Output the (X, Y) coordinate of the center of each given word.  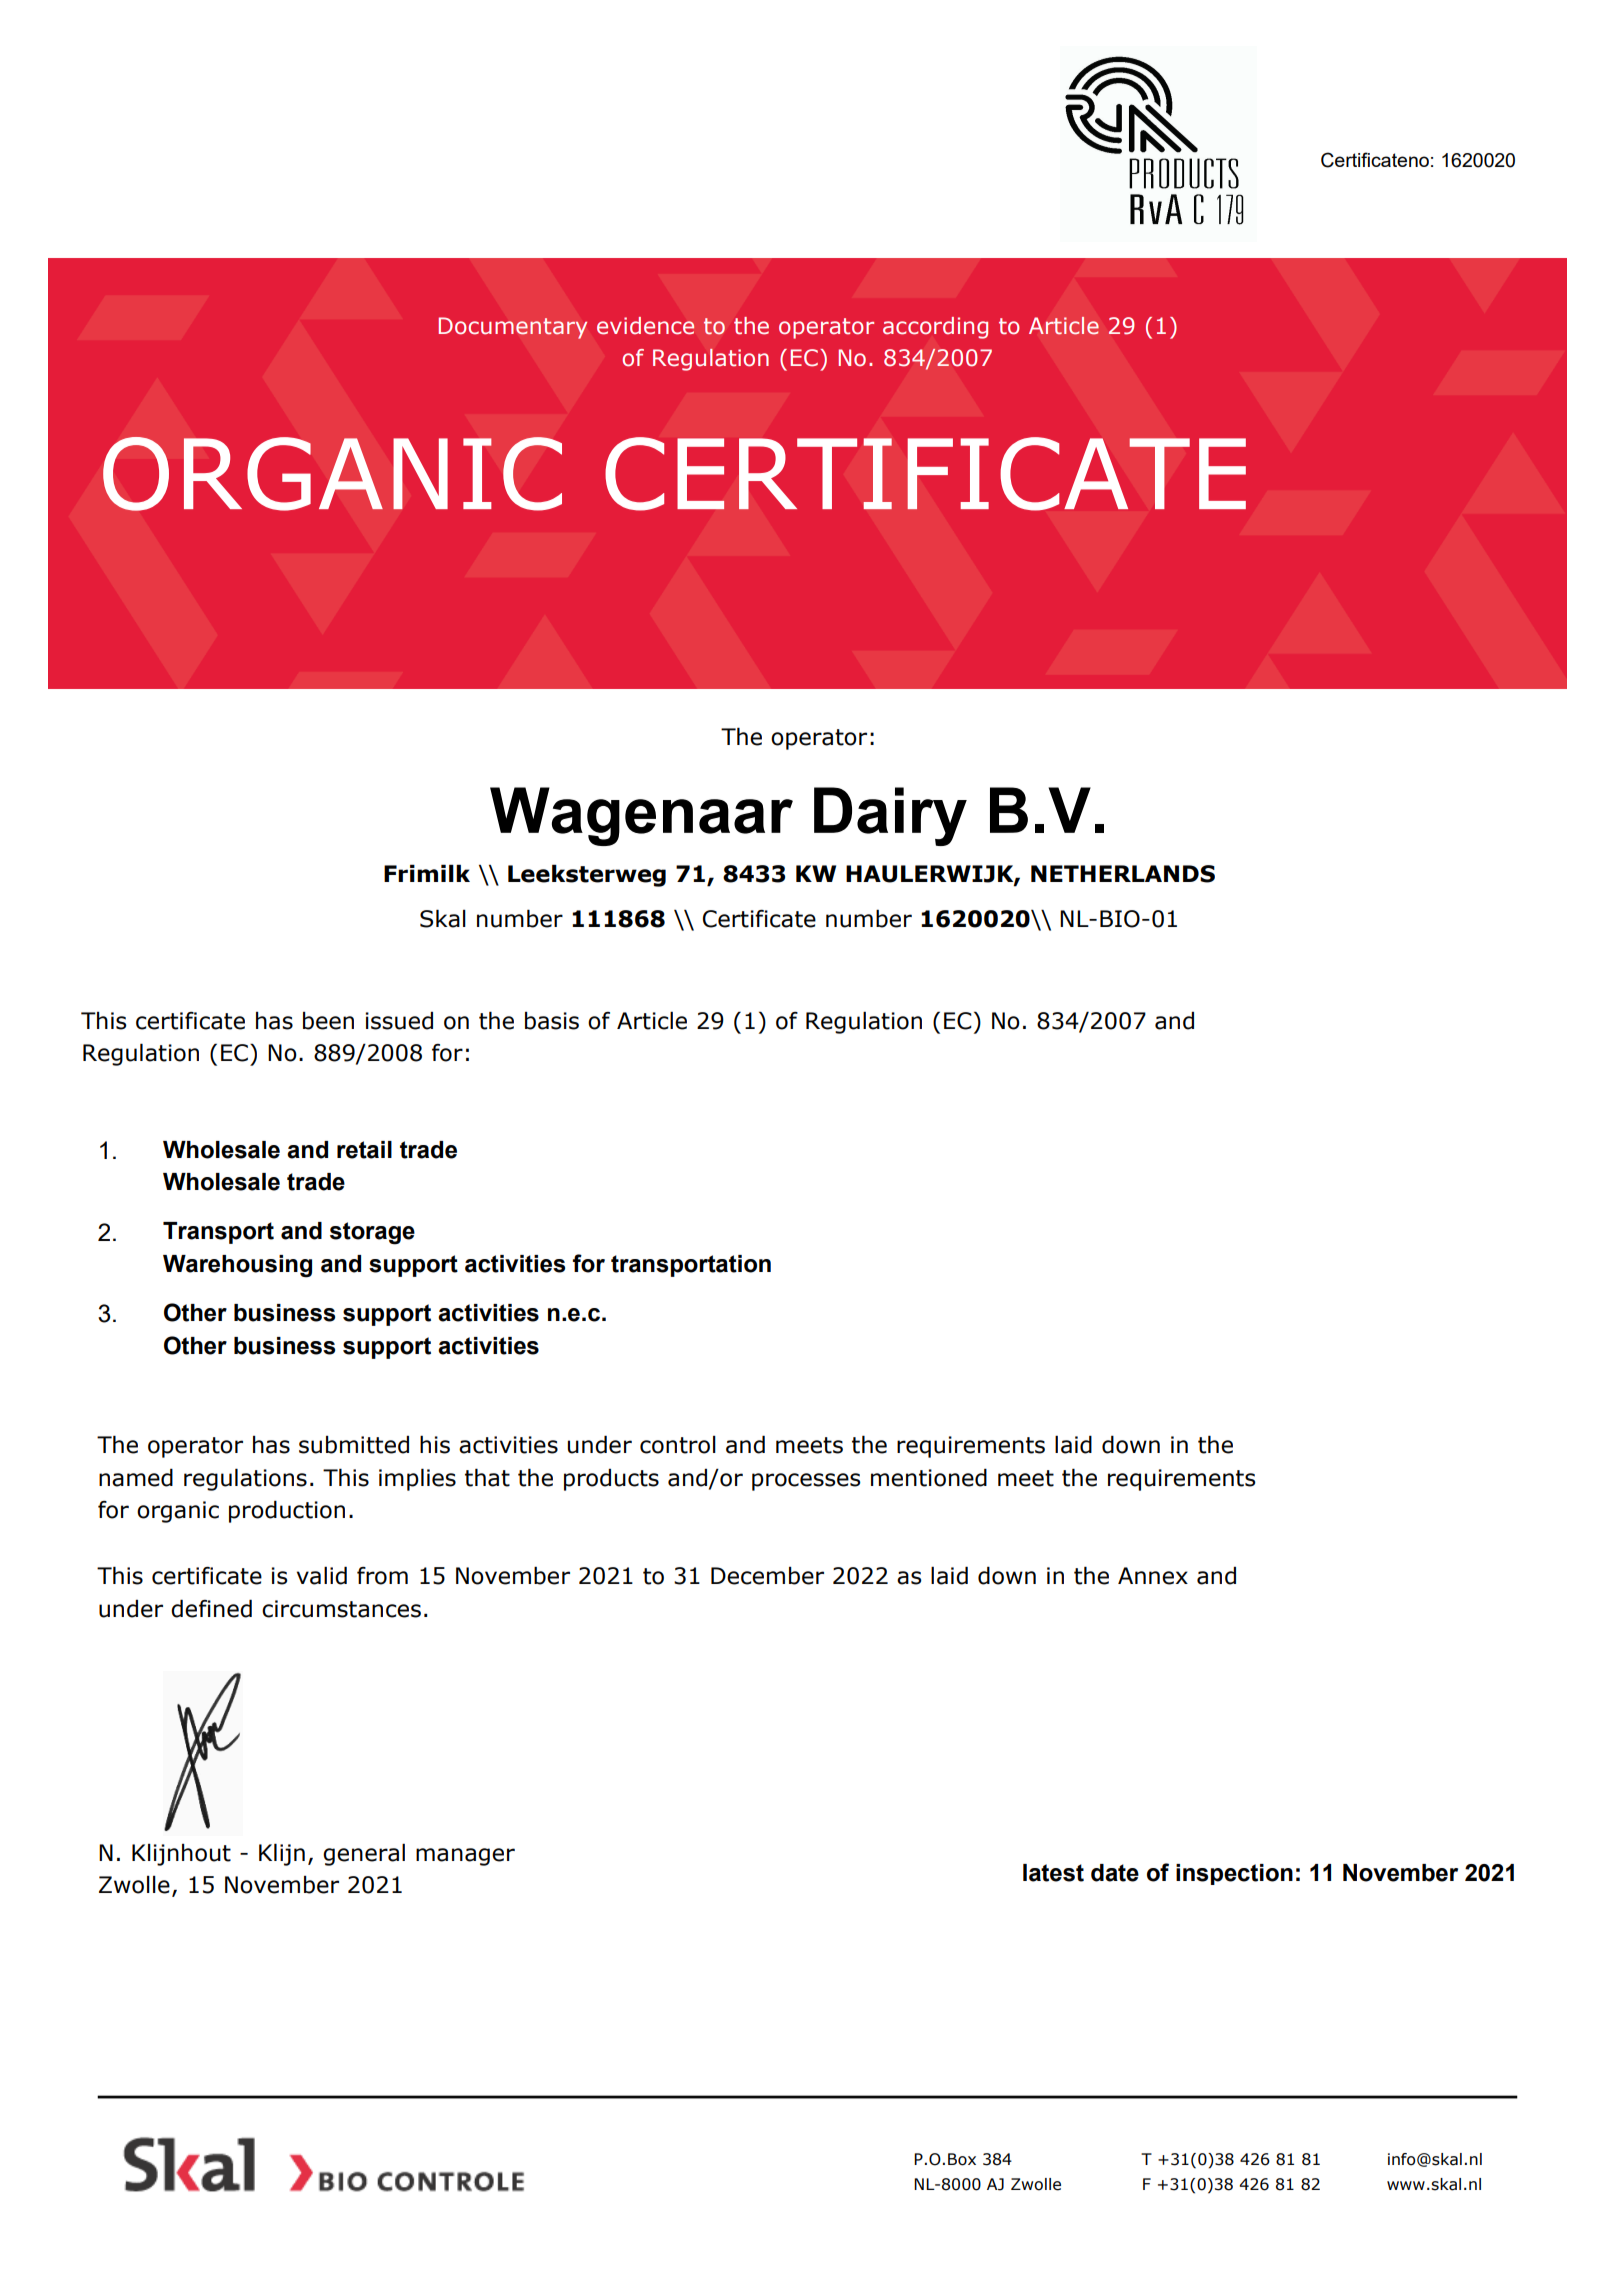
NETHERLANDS (1123, 874)
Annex (1153, 1576)
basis (552, 1021)
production (287, 1511)
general (364, 1854)
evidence (645, 326)
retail (364, 1150)
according (935, 328)
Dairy (890, 816)
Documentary (513, 328)
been (328, 1021)
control (678, 1445)
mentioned (929, 1477)
